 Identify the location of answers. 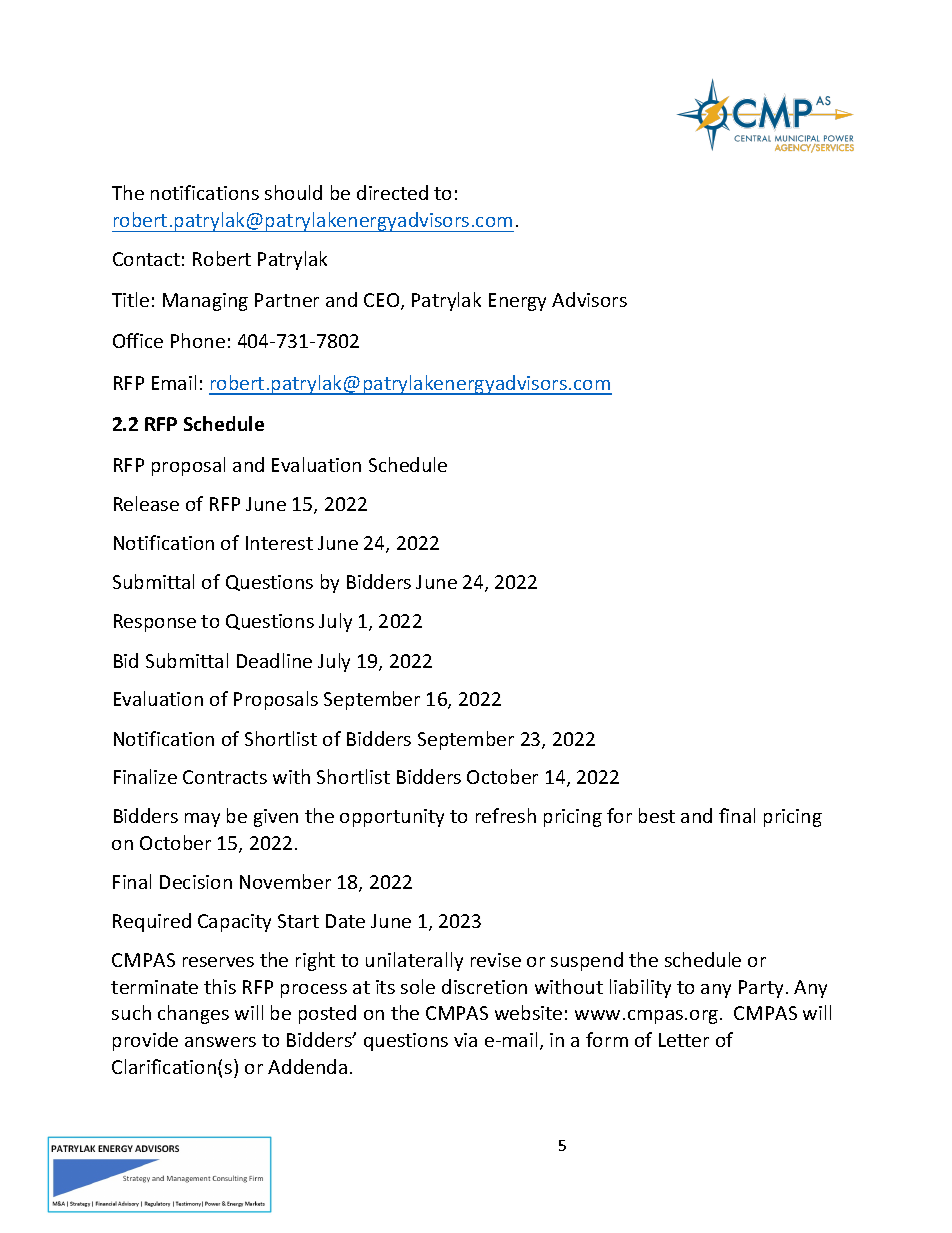
(220, 1042).
